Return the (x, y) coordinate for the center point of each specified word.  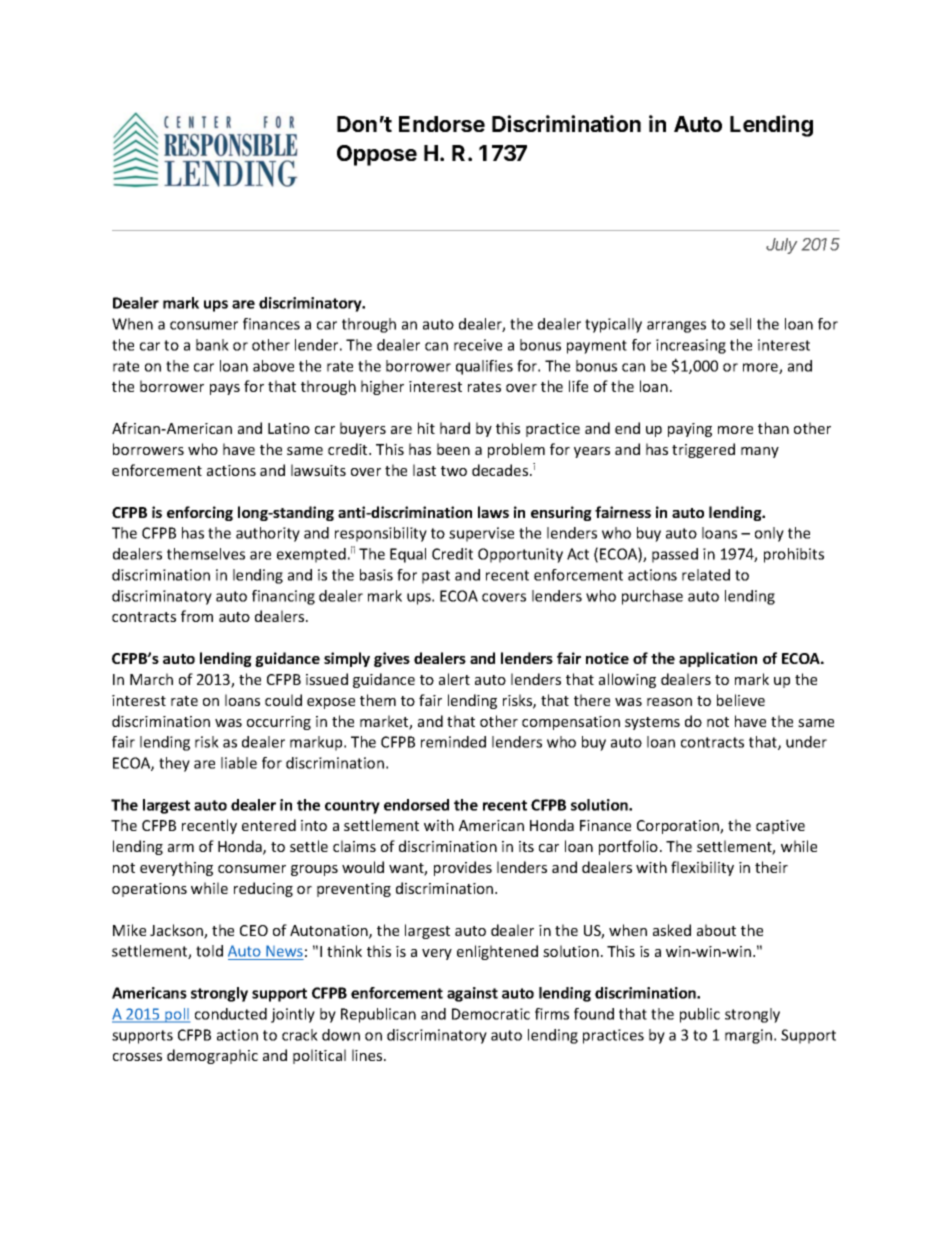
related (706, 575)
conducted (231, 1014)
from (197, 616)
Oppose (377, 155)
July (781, 246)
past (436, 577)
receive (478, 345)
